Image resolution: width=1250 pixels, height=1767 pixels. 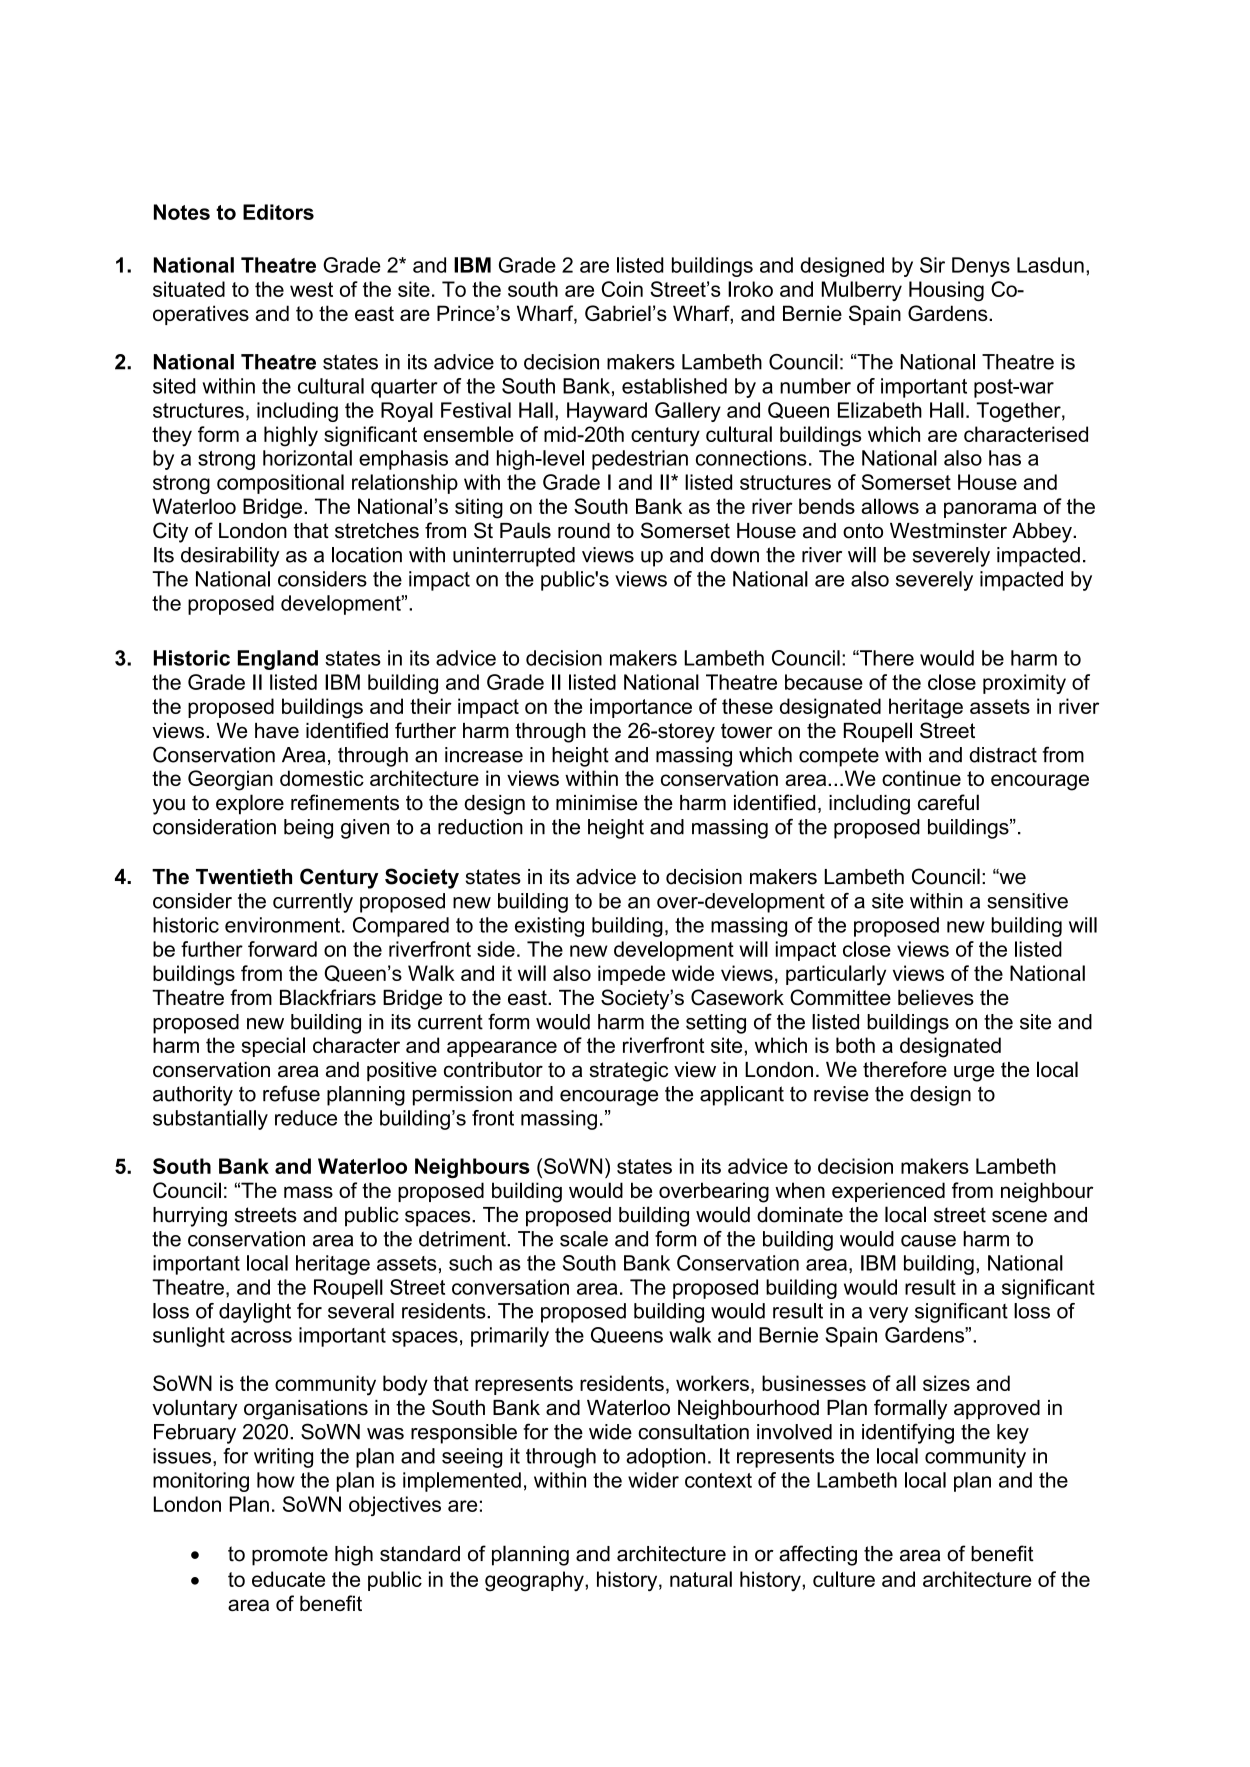 I want to click on England, so click(x=278, y=660).
